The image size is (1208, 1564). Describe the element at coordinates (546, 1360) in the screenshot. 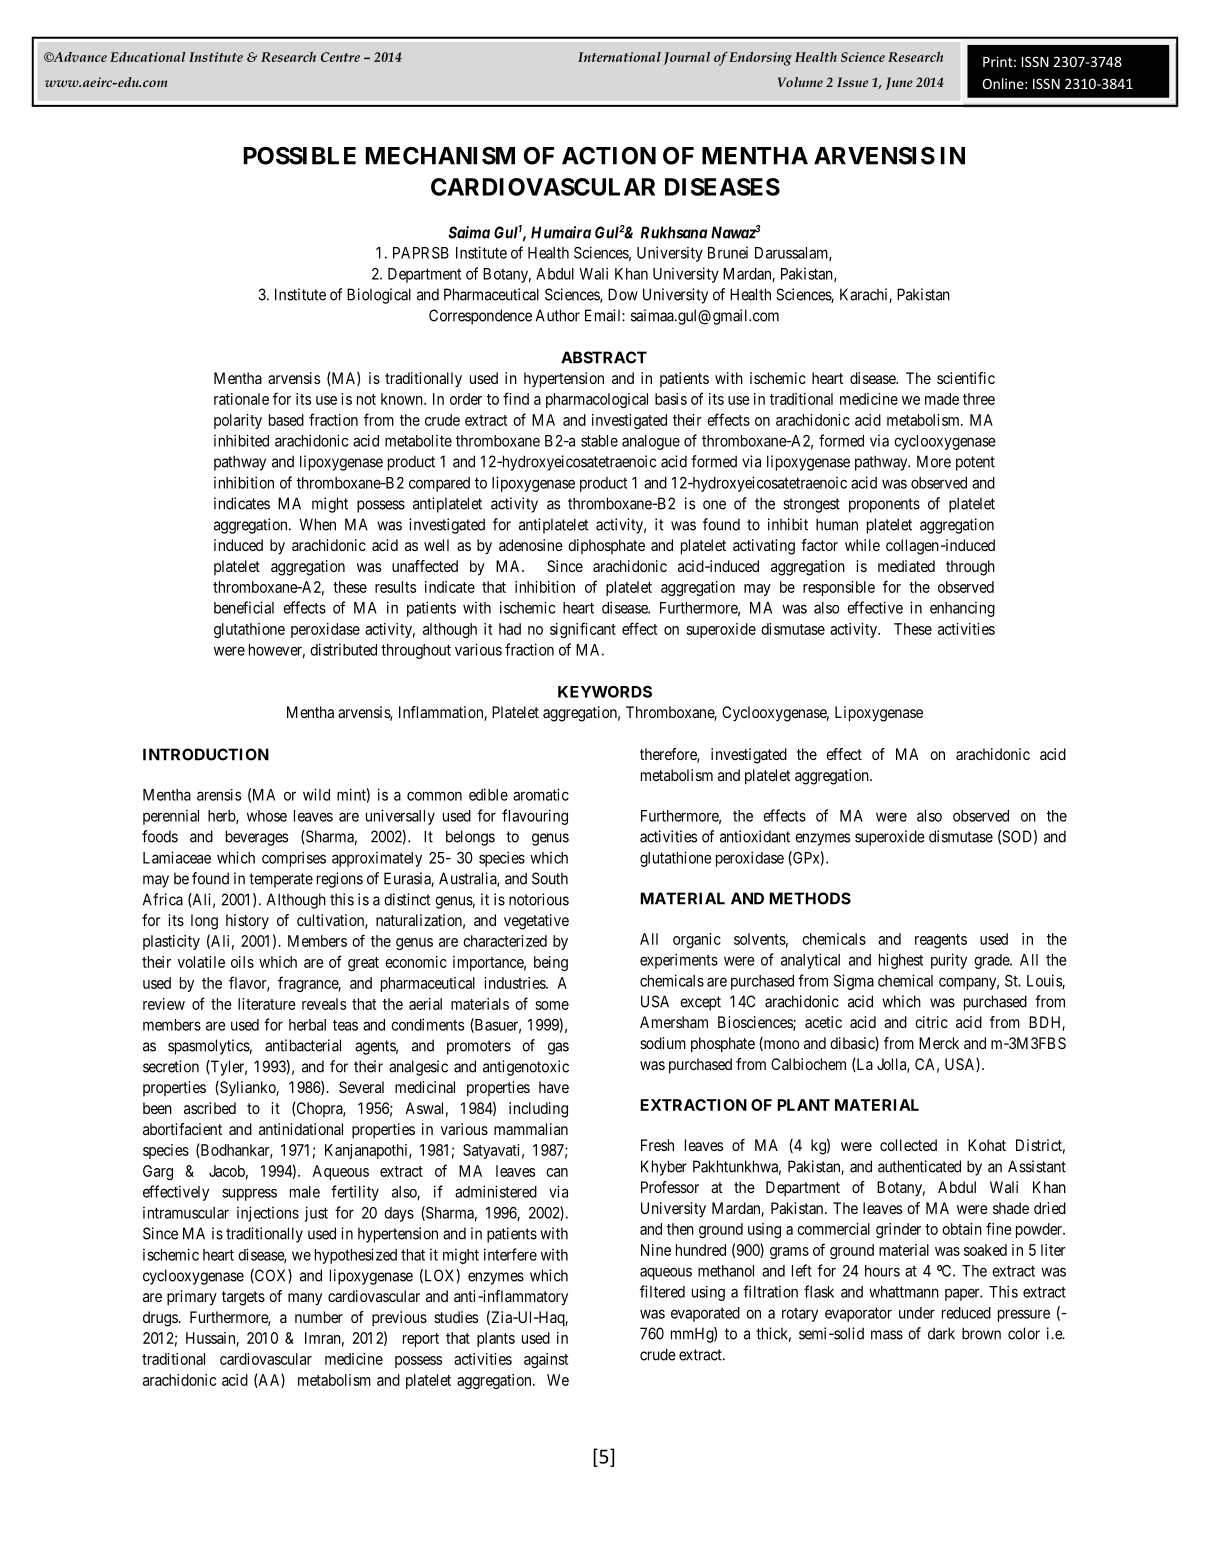

I see `against` at that location.
